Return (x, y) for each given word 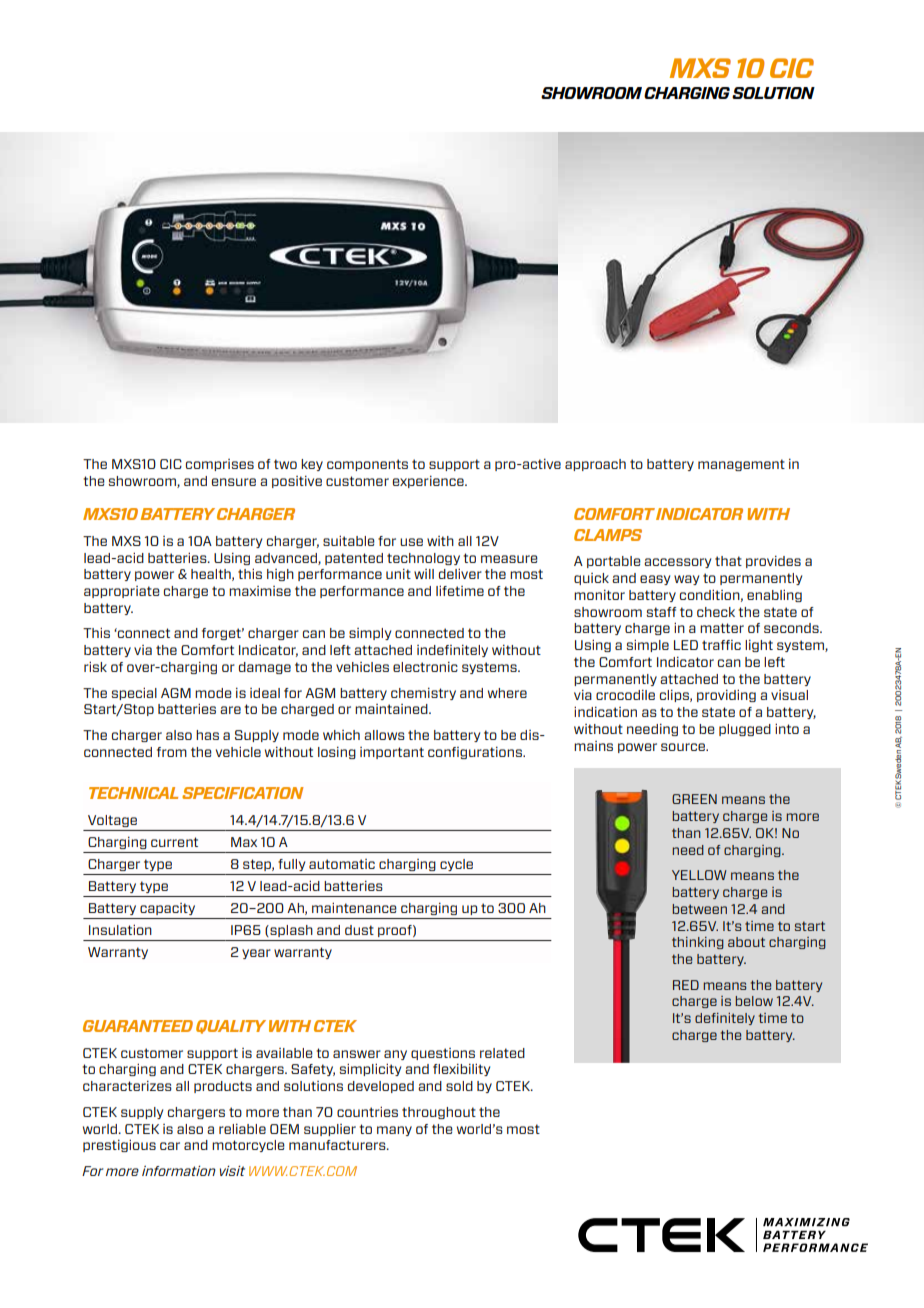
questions (443, 1054)
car (170, 1146)
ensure (234, 482)
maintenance (354, 907)
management (741, 465)
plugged (745, 730)
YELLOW (699, 875)
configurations (476, 753)
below (754, 1001)
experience (429, 482)
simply (370, 634)
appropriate (122, 592)
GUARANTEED (138, 1026)
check (716, 612)
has (207, 735)
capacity (167, 909)
